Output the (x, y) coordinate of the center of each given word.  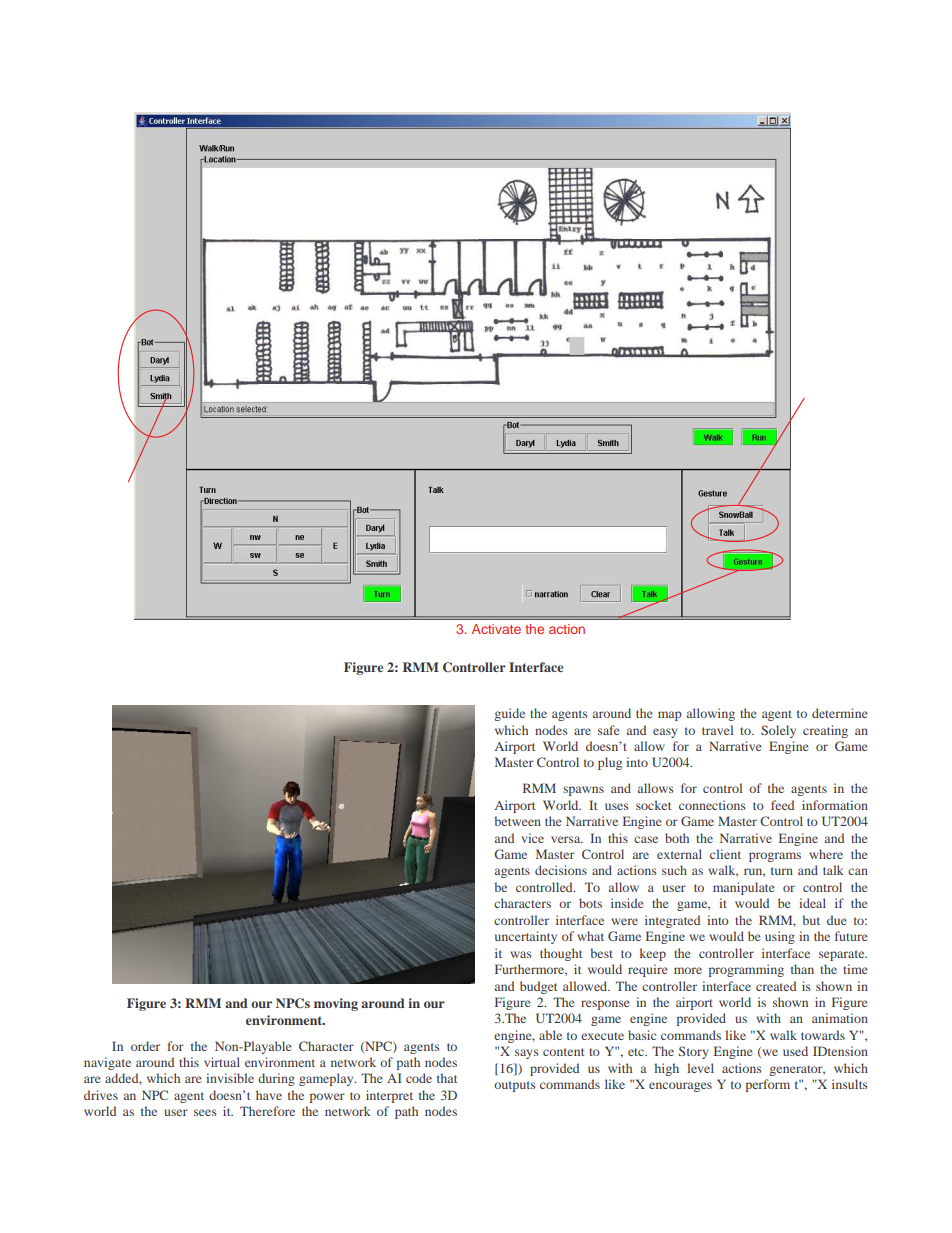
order (145, 1046)
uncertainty (526, 937)
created (776, 986)
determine (840, 713)
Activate (496, 629)
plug (610, 763)
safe (609, 730)
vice (533, 838)
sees (205, 1112)
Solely (778, 731)
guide (509, 714)
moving (336, 1004)
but (811, 920)
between (518, 821)
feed (782, 805)
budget (538, 987)
